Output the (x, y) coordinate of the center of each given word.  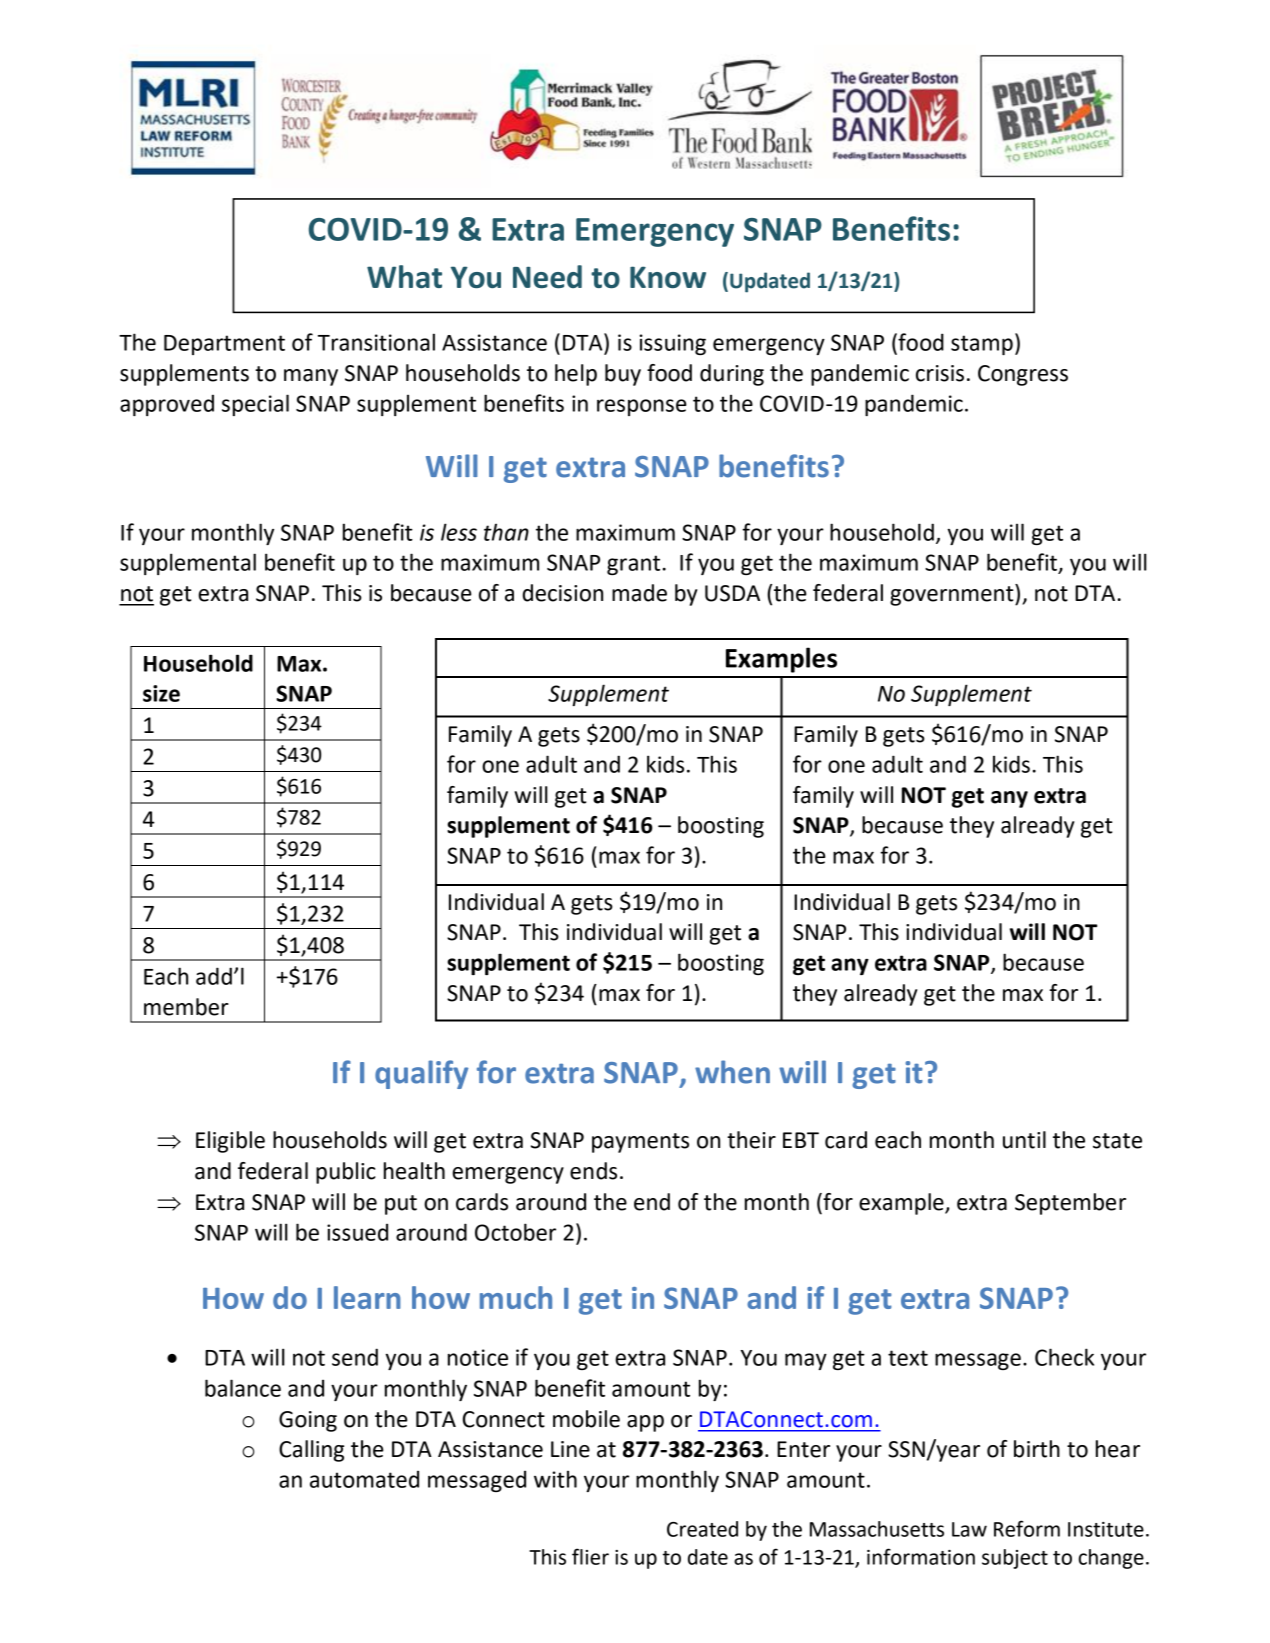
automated (364, 1479)
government (953, 595)
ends (593, 1171)
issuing (672, 344)
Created (702, 1529)
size (161, 693)
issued (357, 1232)
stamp (982, 345)
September (1070, 1204)
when (732, 1072)
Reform (1027, 1528)
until (1024, 1140)
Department (224, 345)
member (186, 1007)
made (639, 593)
